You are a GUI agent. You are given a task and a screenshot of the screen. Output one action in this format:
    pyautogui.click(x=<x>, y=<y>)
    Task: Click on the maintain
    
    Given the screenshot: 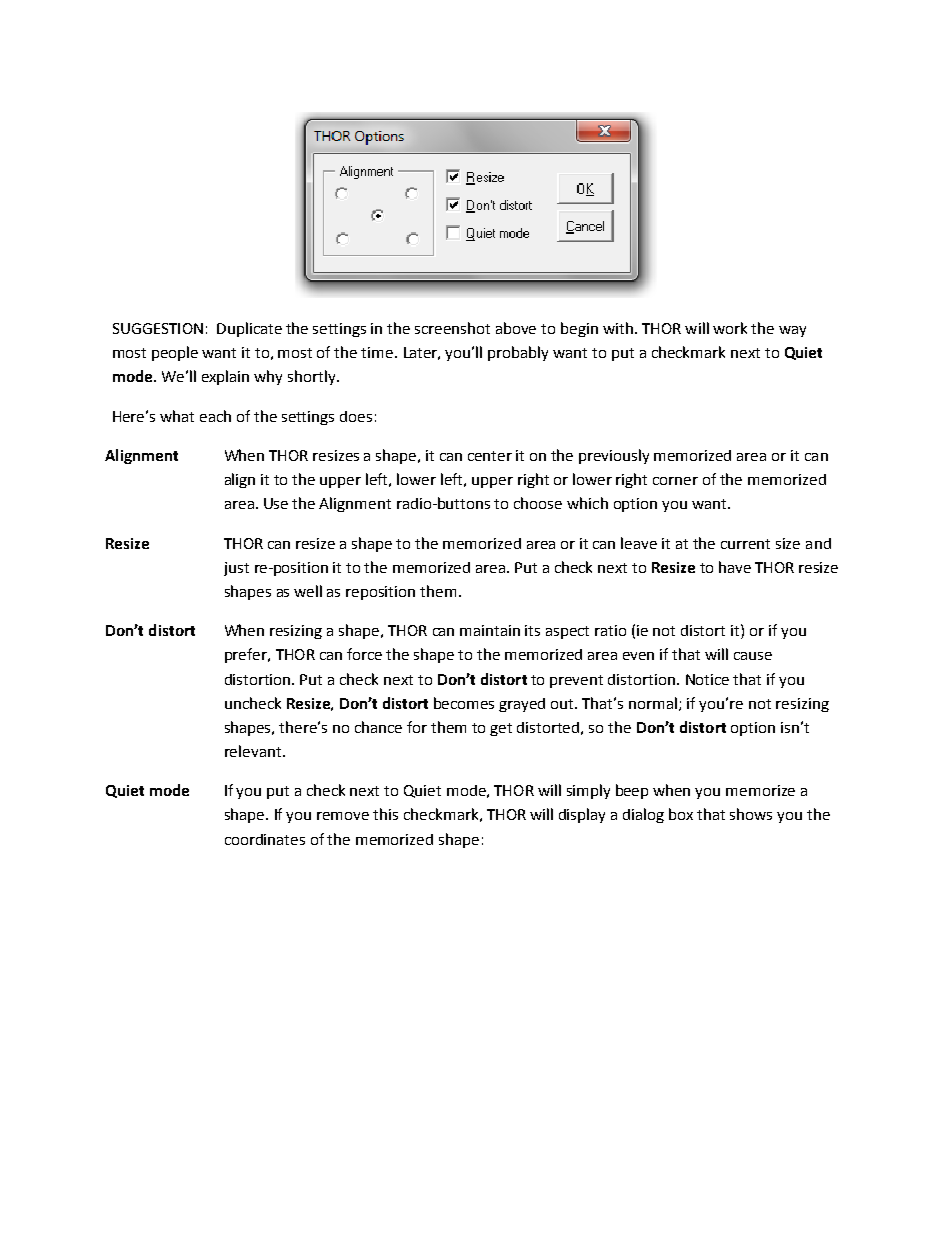 What is the action you would take?
    pyautogui.click(x=490, y=630)
